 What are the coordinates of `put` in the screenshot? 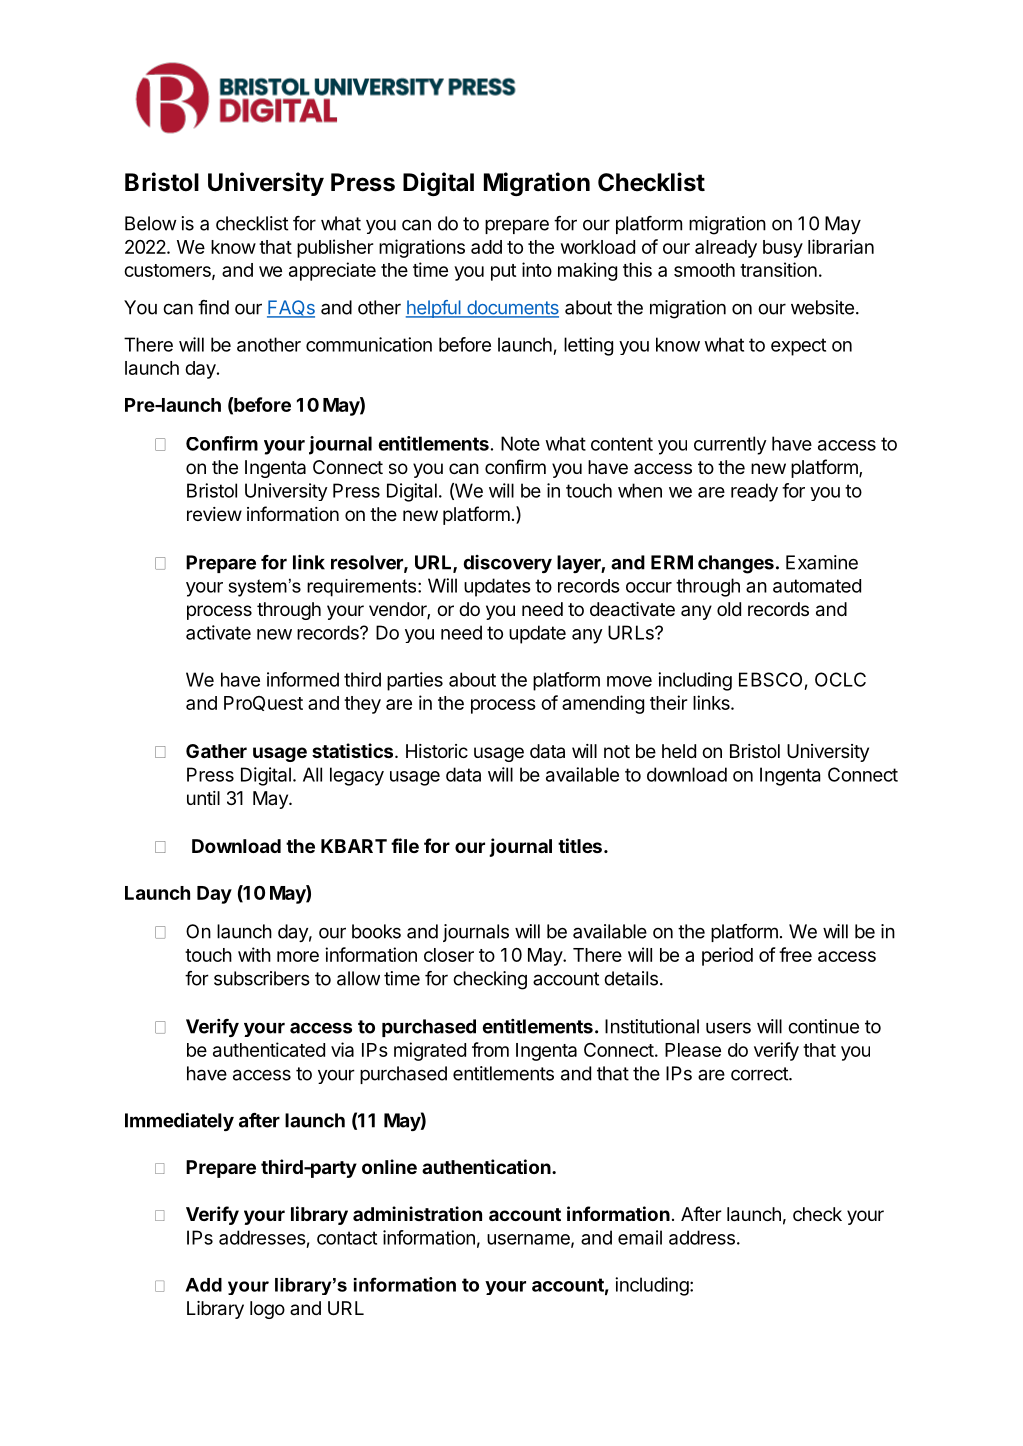 It's located at (503, 272).
